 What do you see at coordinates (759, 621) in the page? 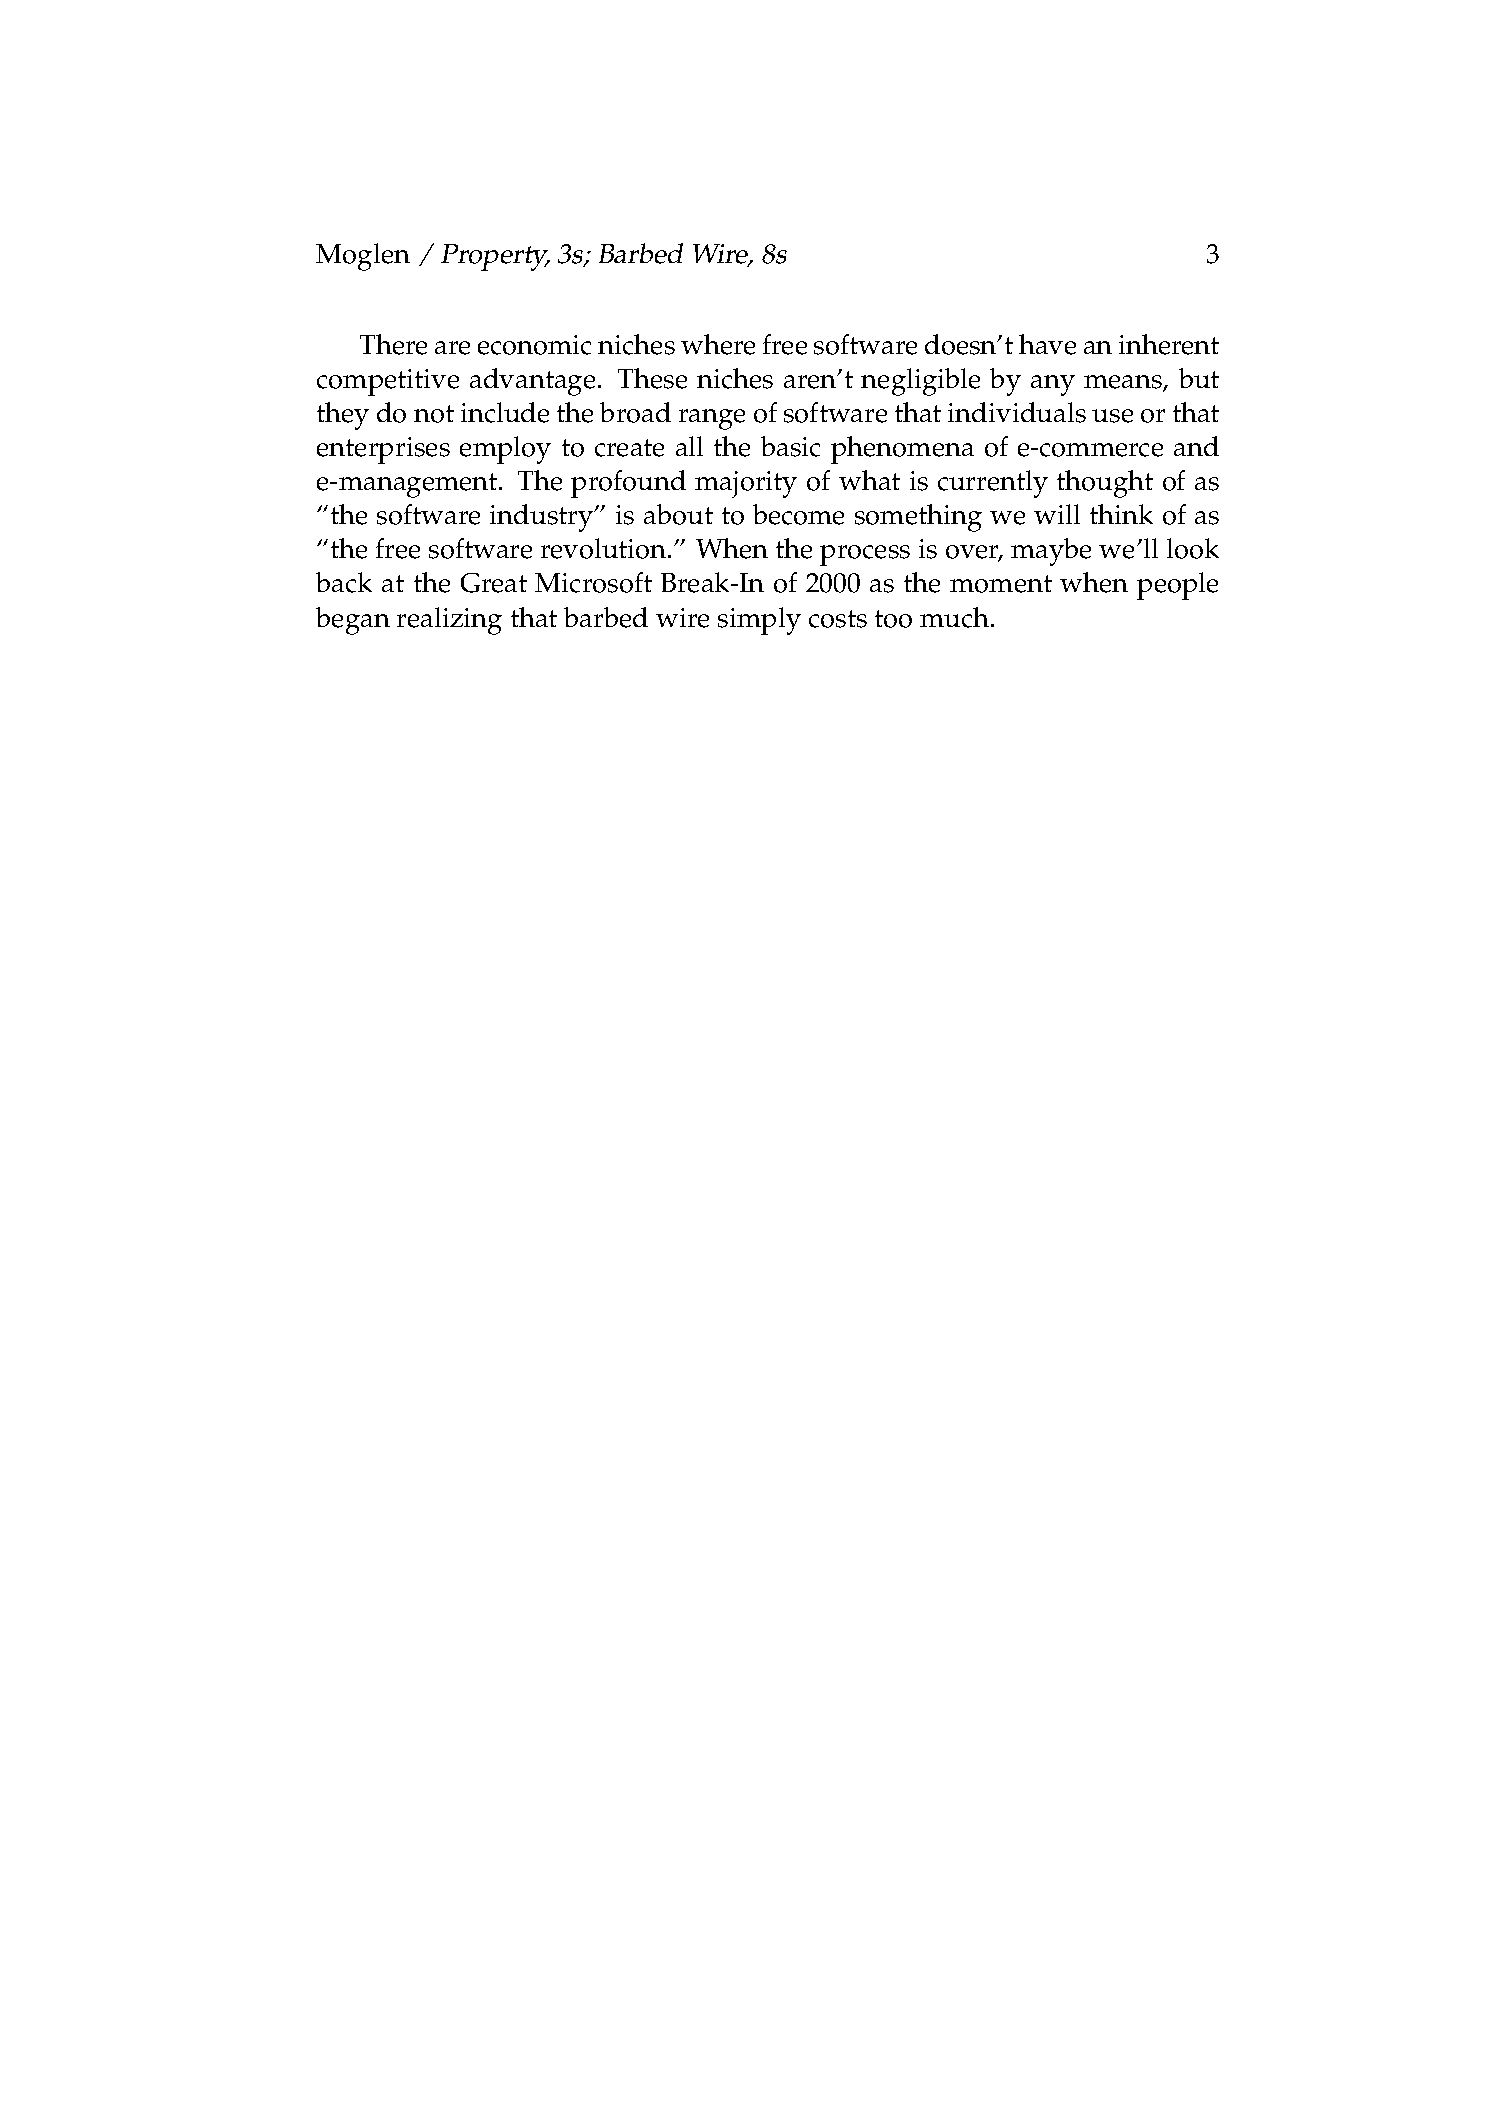
I see `simply` at bounding box center [759, 621].
